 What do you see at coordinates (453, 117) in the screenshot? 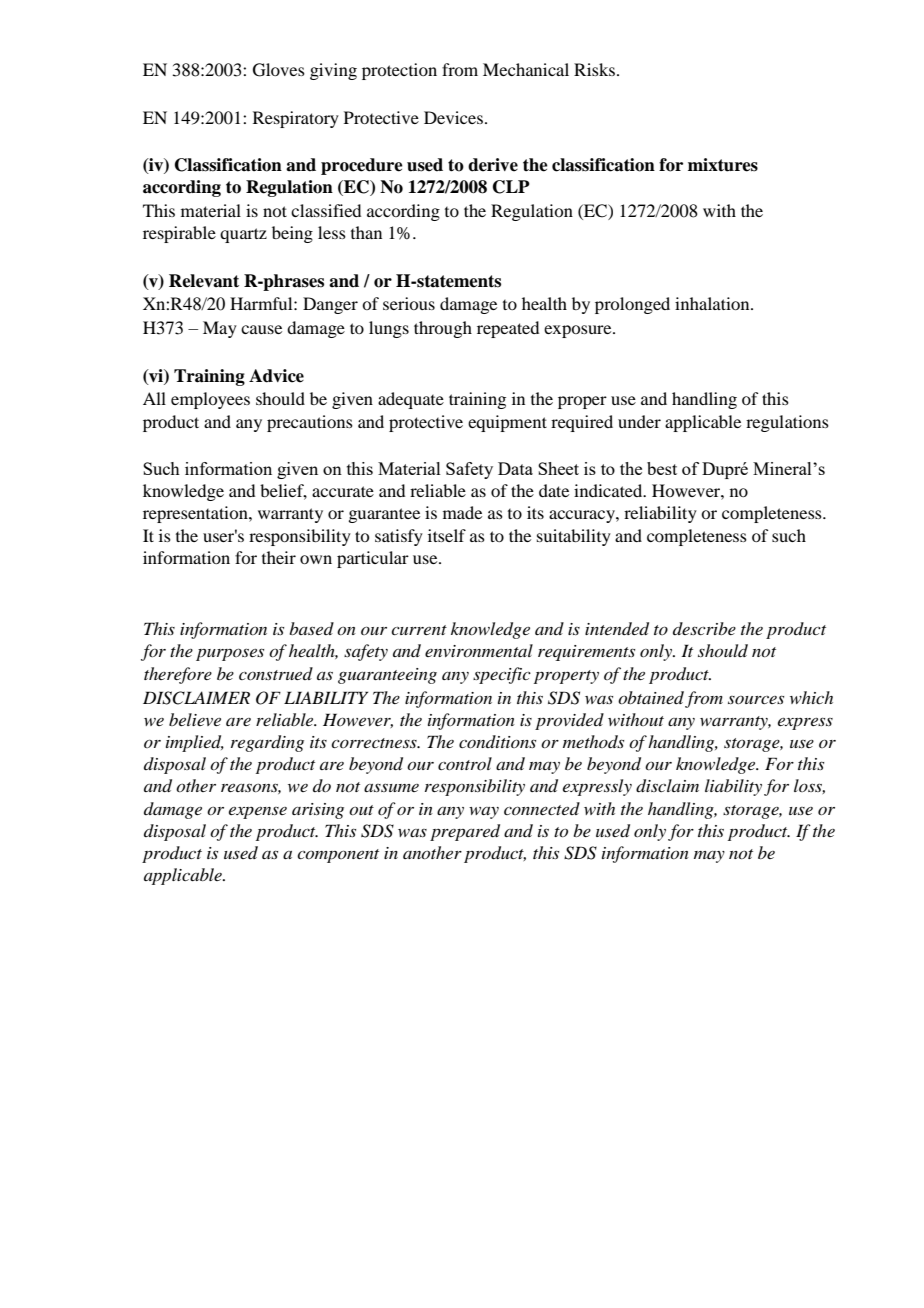
I see `Devices` at bounding box center [453, 117].
